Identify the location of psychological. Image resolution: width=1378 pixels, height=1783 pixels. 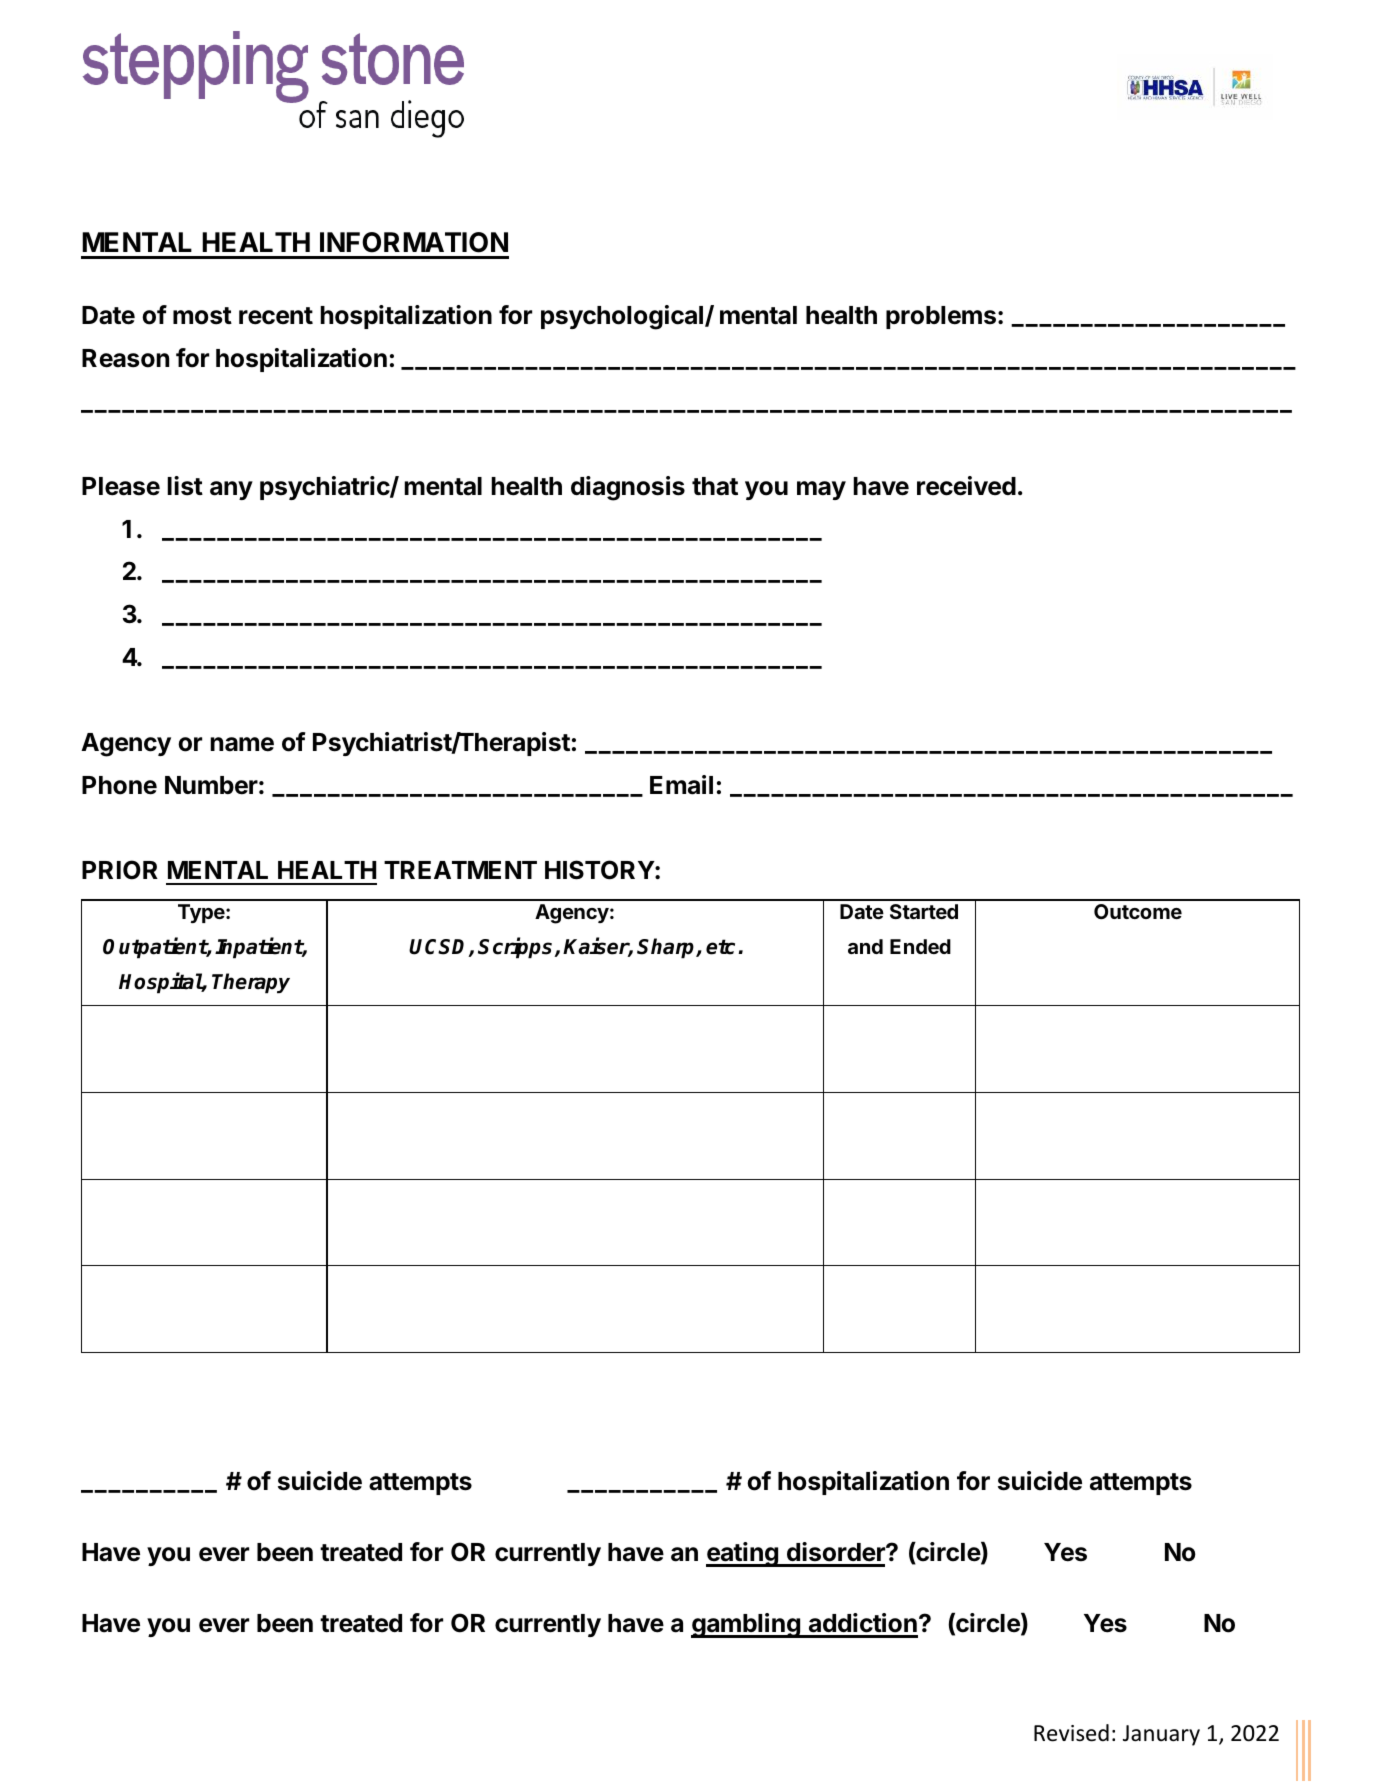
(622, 317).
